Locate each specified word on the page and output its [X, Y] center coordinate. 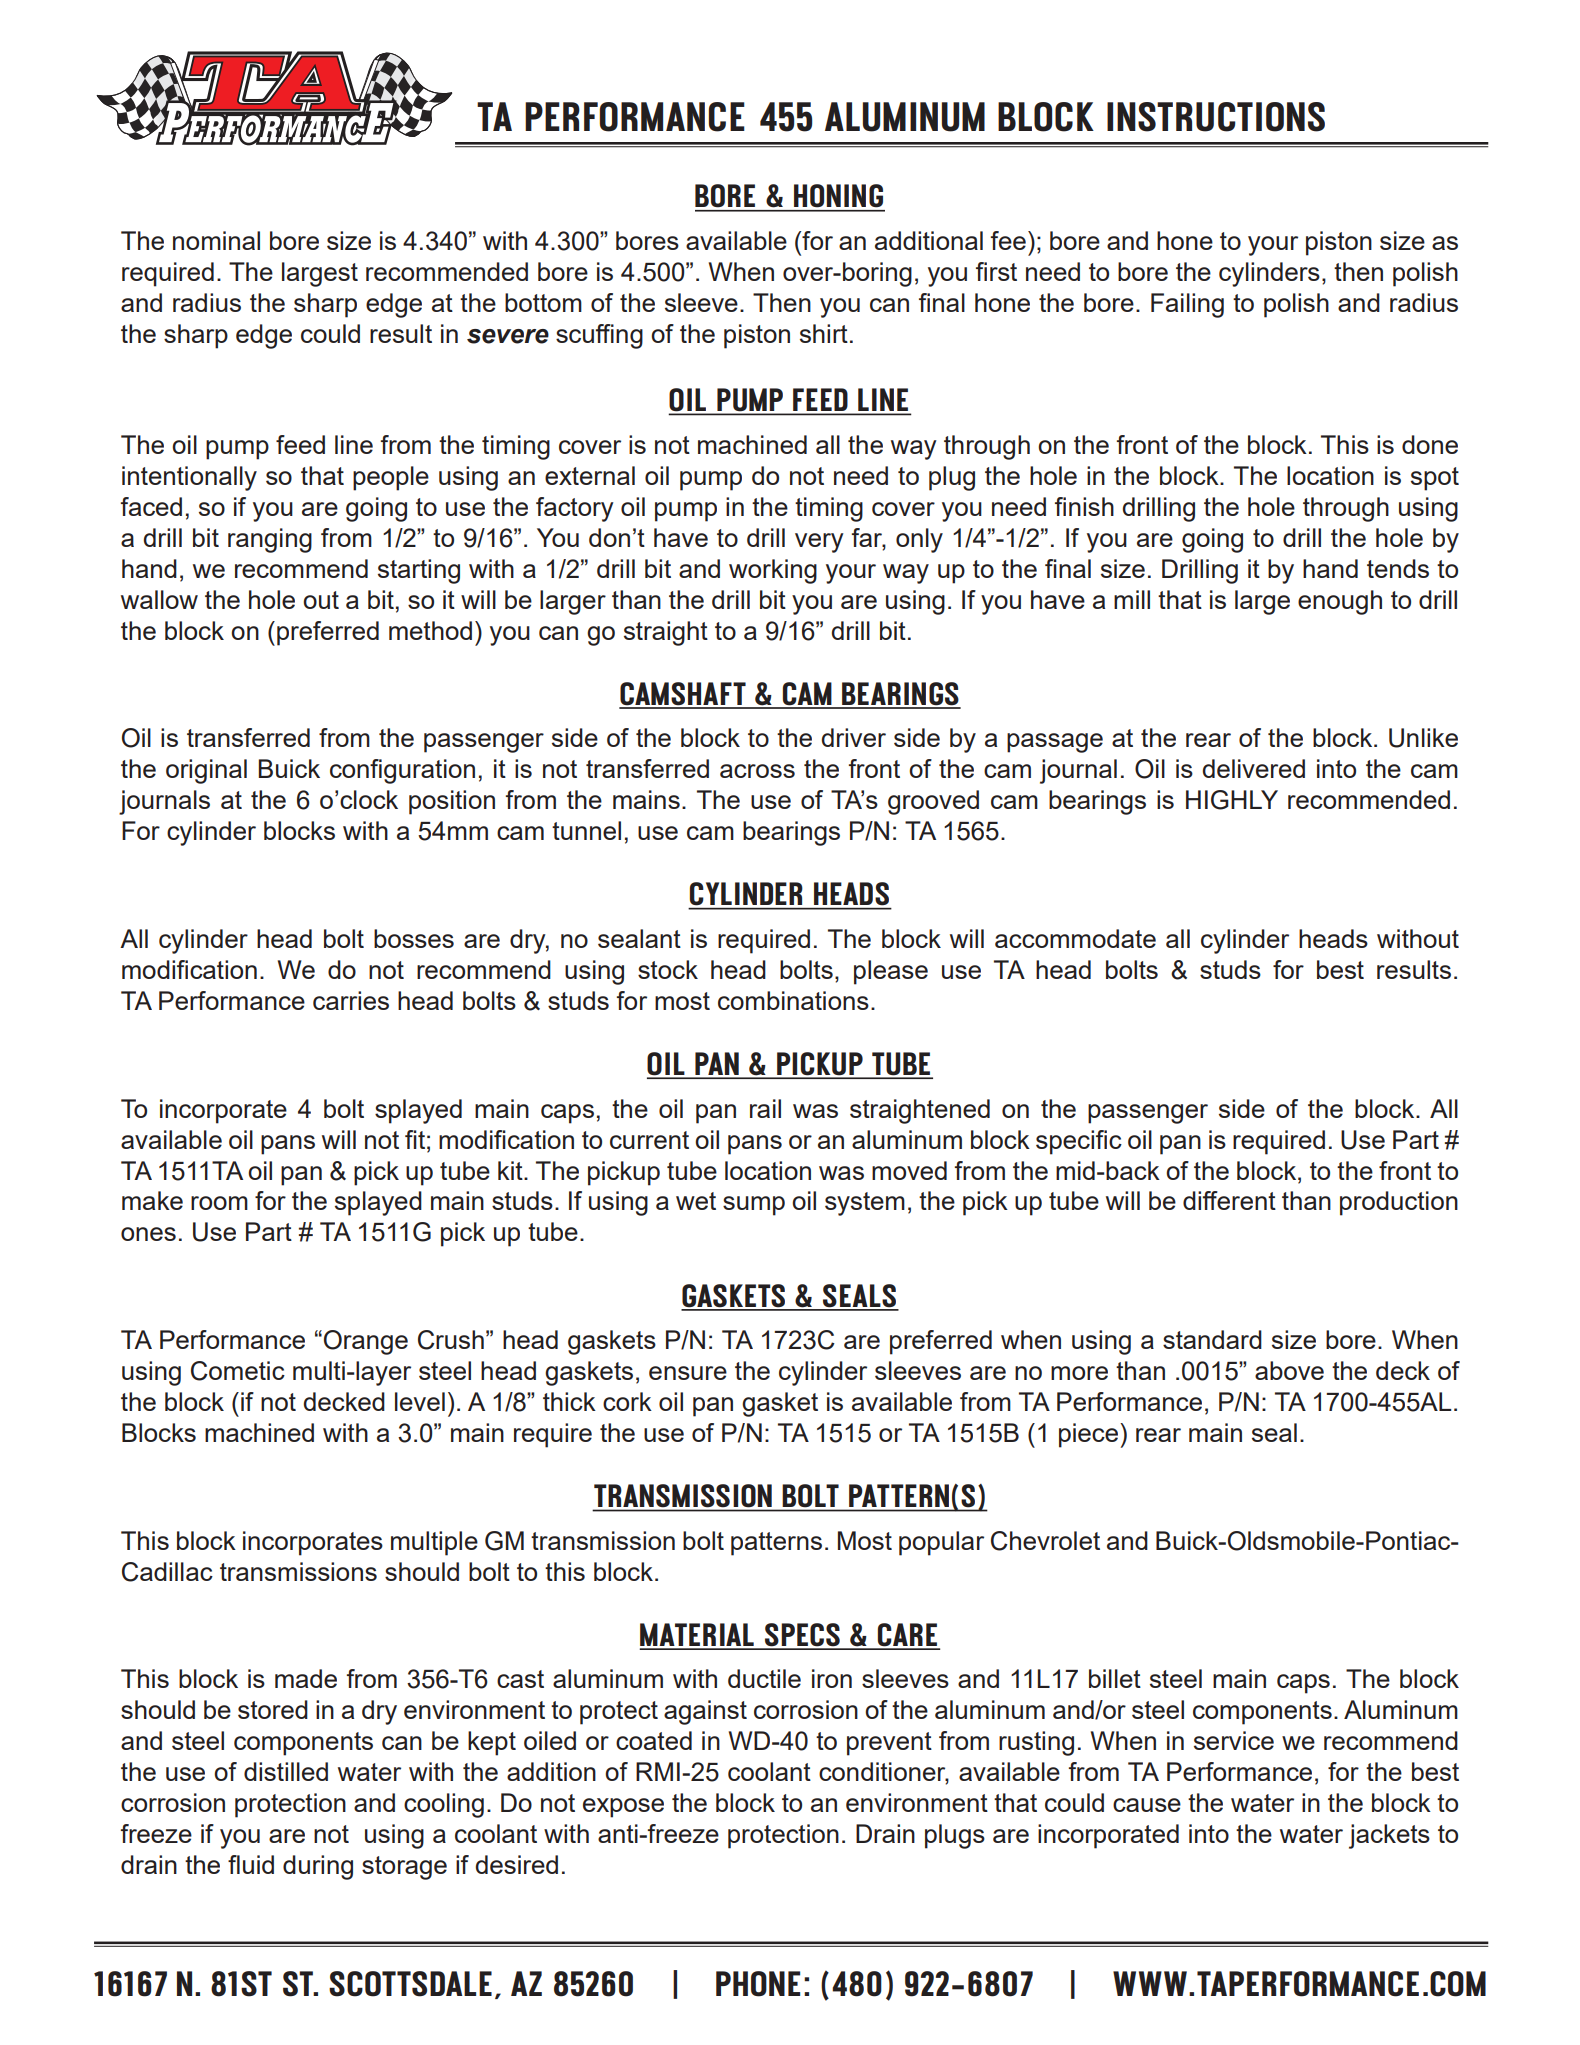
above [1289, 1370]
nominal [216, 240]
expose [623, 1808]
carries [351, 1000]
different [1229, 1200]
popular [941, 1543]
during [318, 1867]
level [420, 1401]
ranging [270, 540]
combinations [793, 1000]
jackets [1389, 1836]
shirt [824, 333]
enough [1340, 602]
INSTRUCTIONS [1216, 117]
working [773, 571]
